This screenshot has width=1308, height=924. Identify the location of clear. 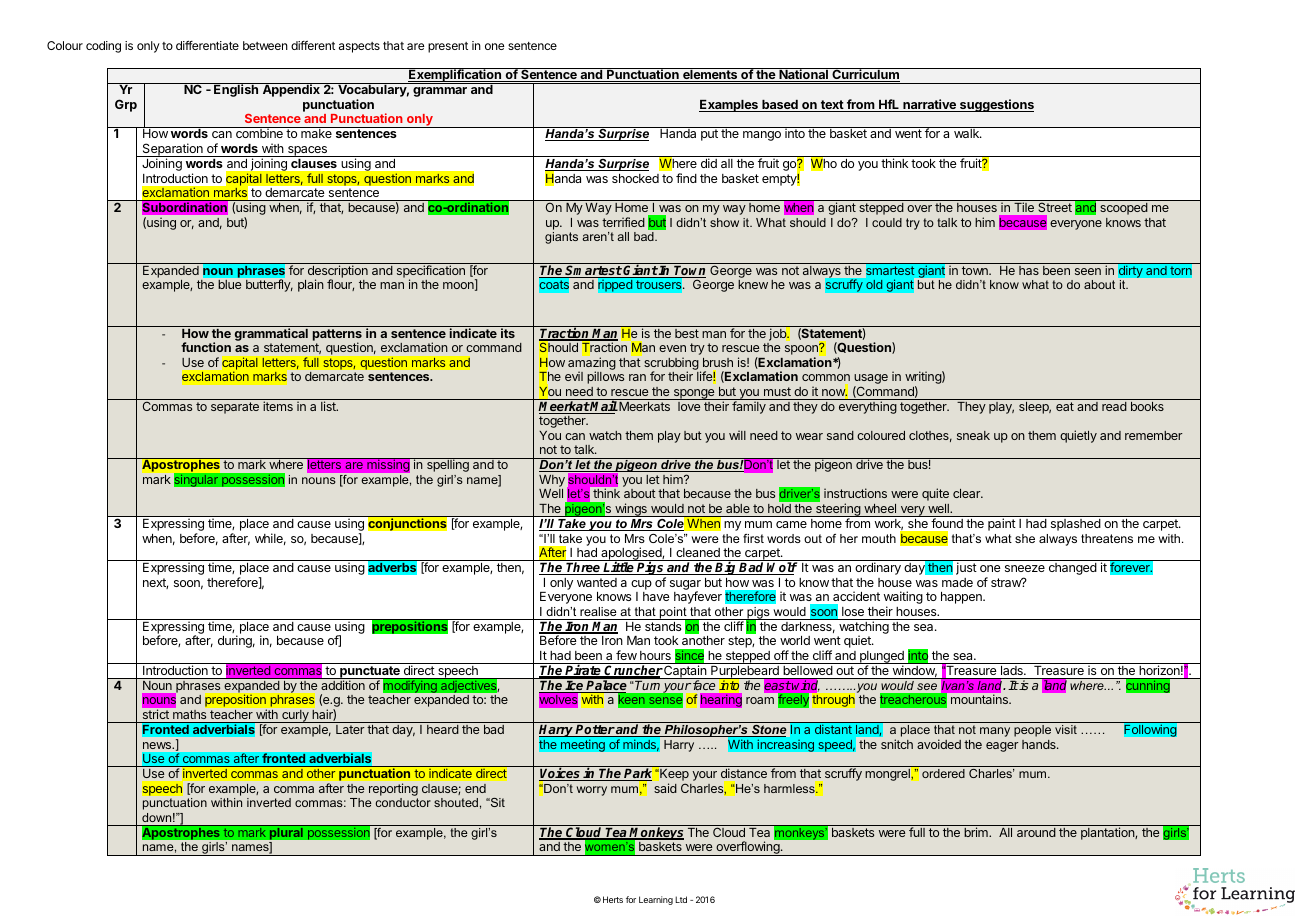
(968, 493).
